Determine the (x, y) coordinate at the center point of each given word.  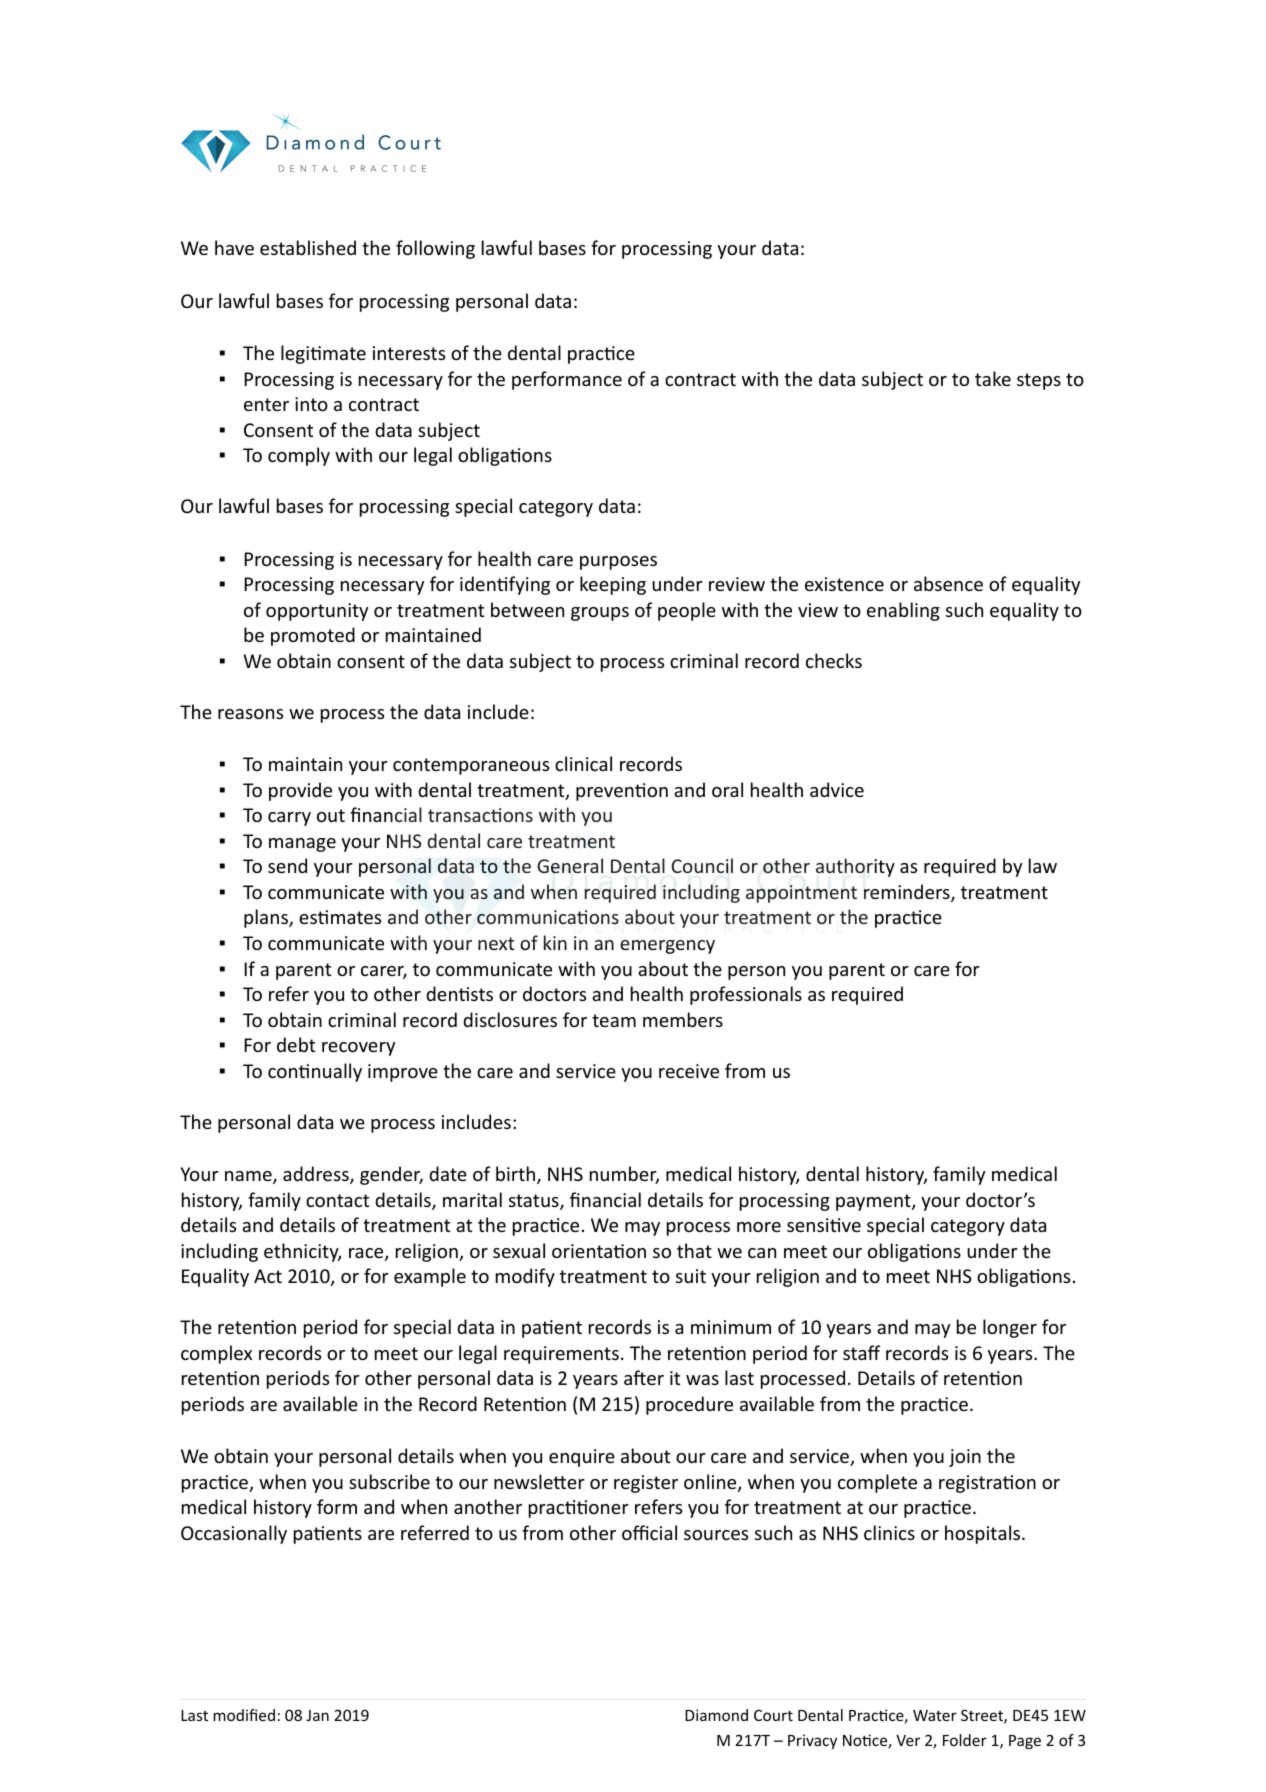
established (308, 247)
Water (935, 1715)
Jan (317, 1715)
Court (773, 1715)
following (435, 249)
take (993, 378)
